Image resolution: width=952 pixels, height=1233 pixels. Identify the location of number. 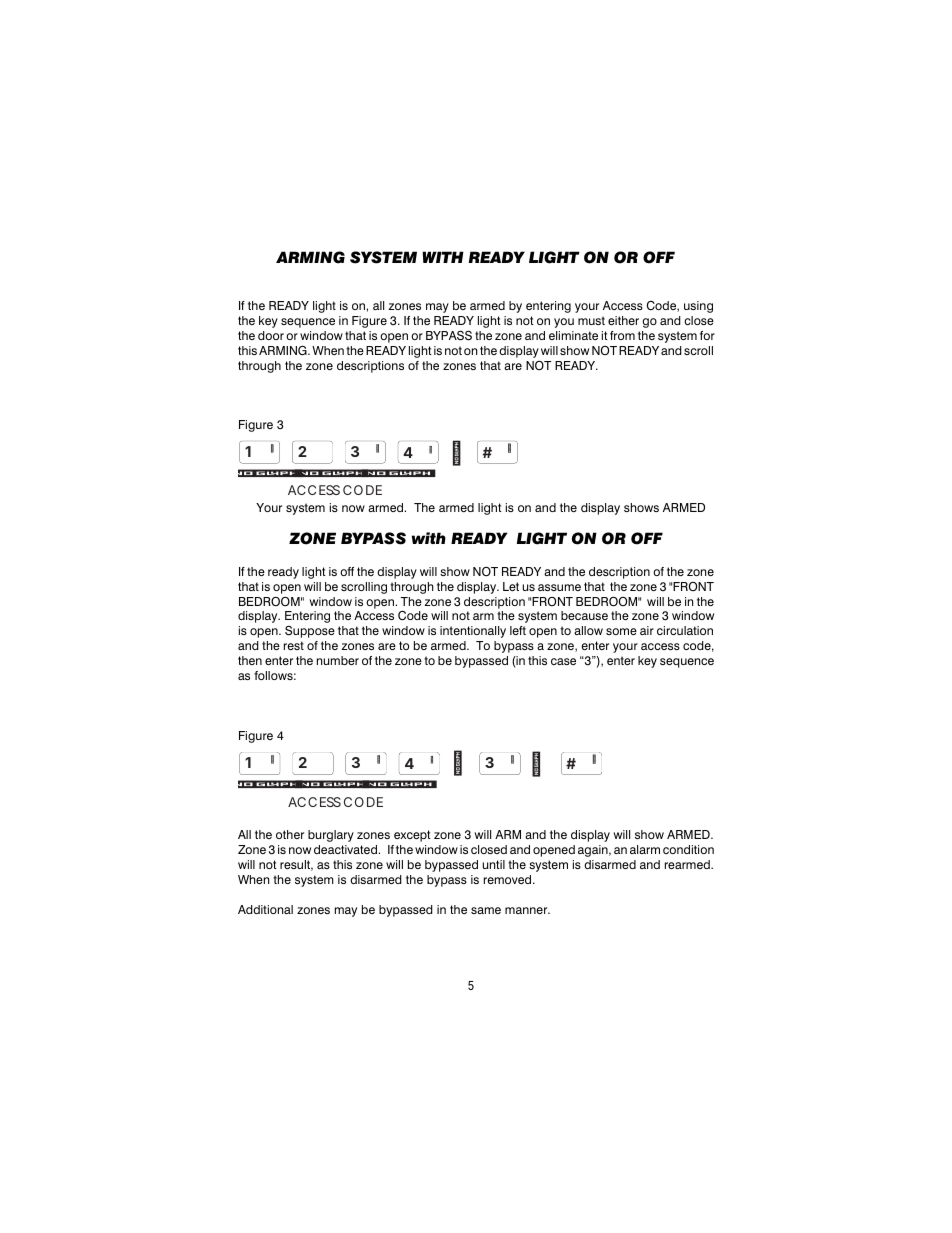
(338, 660).
